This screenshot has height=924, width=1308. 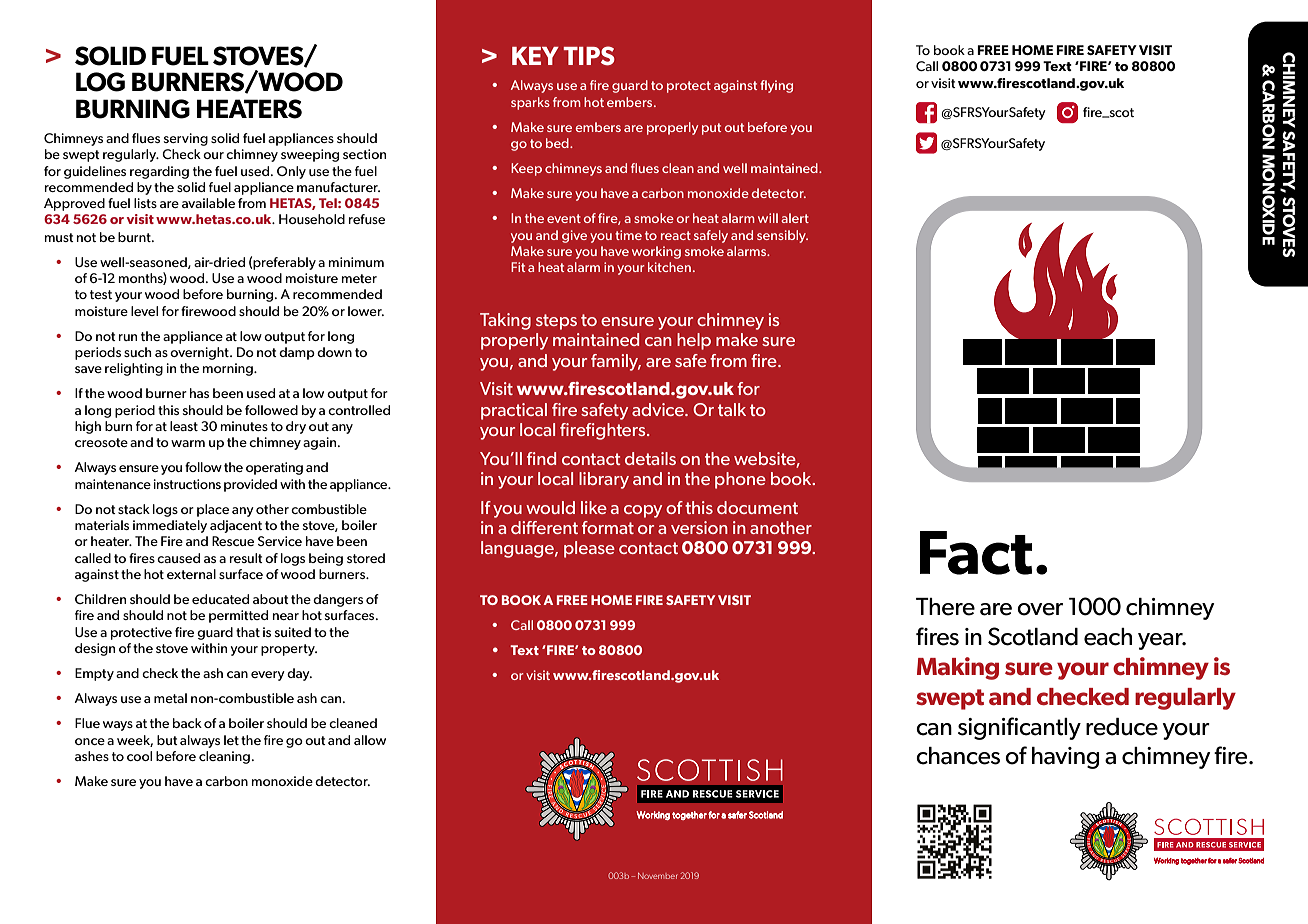 What do you see at coordinates (139, 756) in the screenshot?
I see `cool` at bounding box center [139, 756].
